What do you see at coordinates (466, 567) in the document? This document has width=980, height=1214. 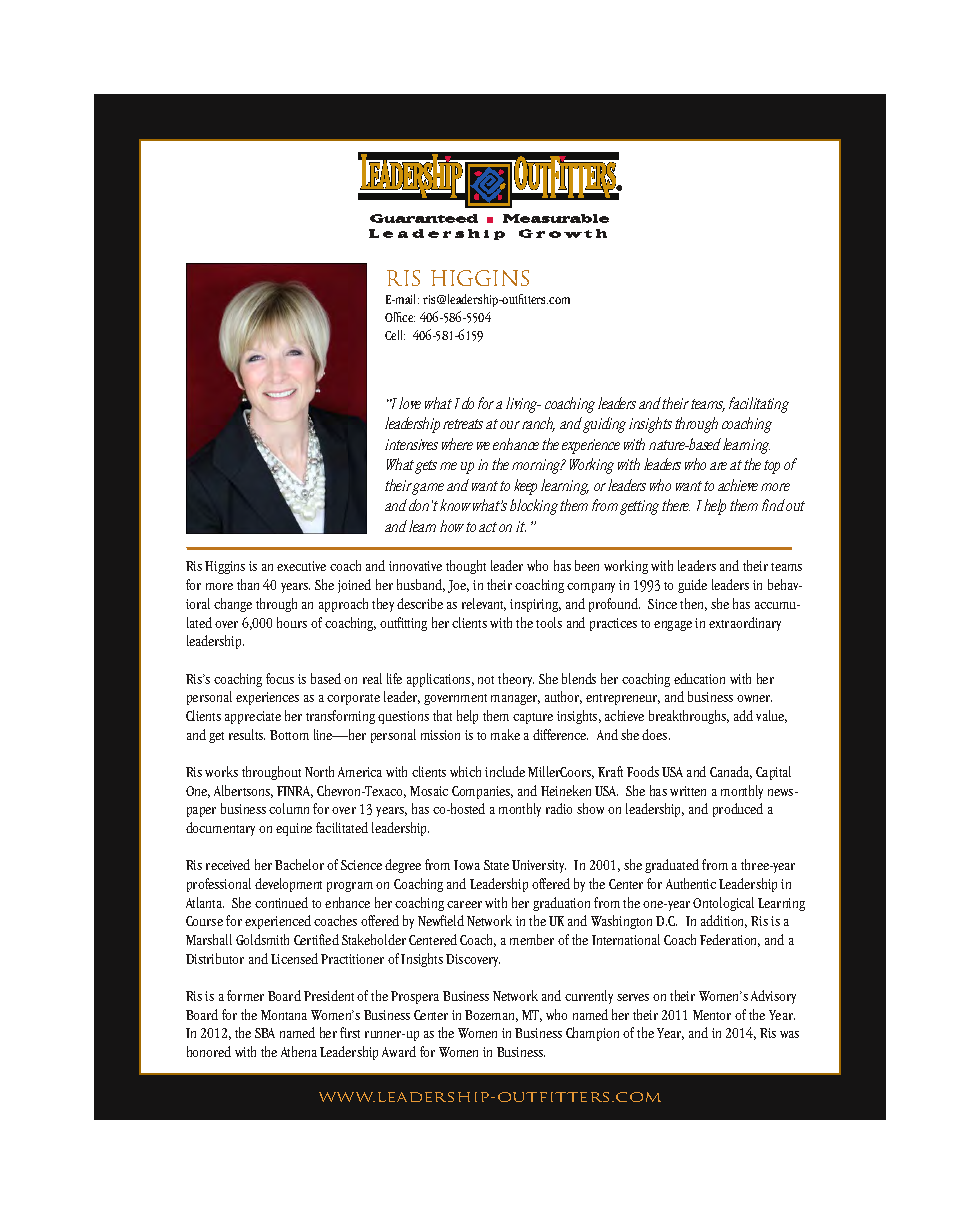 I see `thought` at bounding box center [466, 567].
